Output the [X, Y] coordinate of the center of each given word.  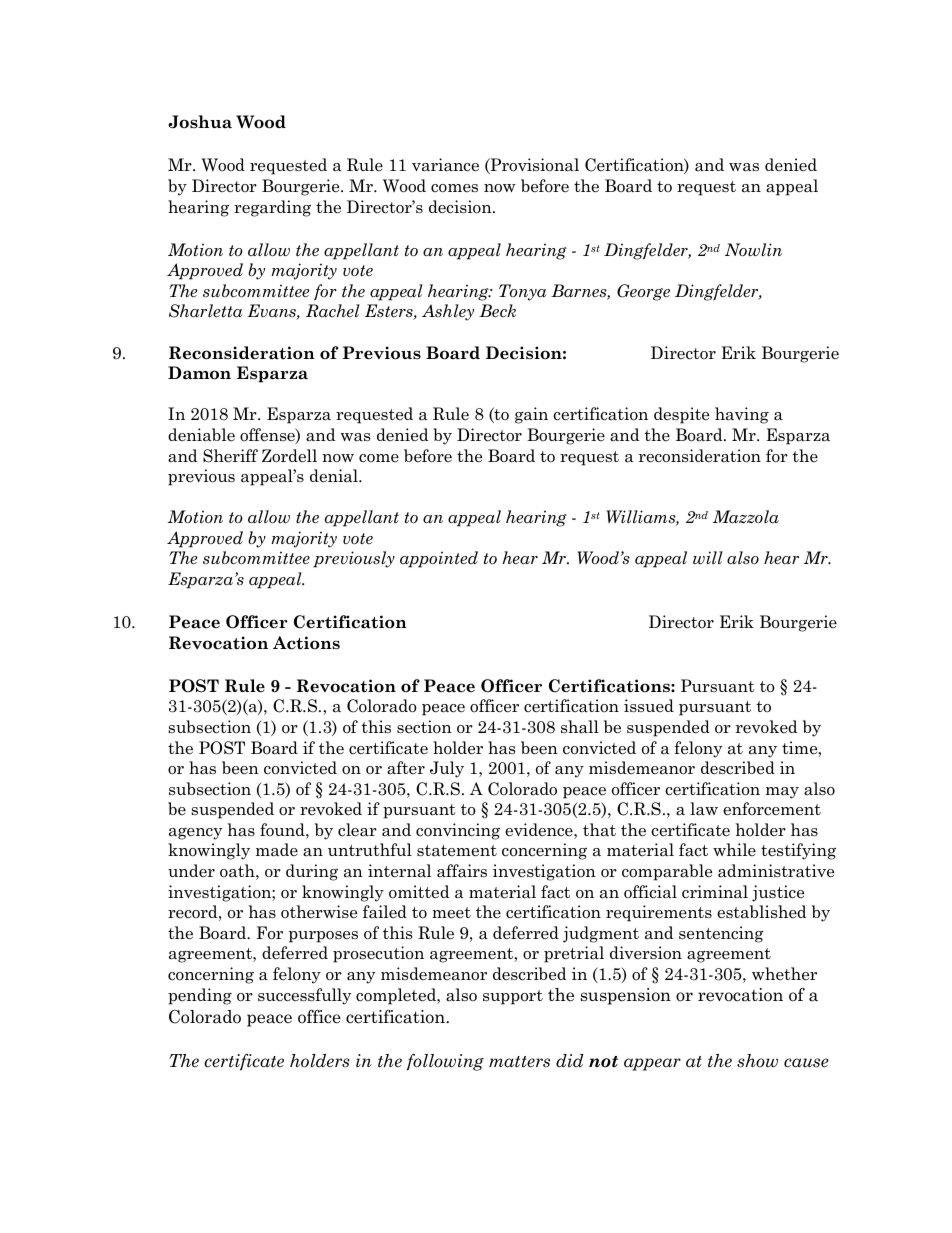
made [277, 850]
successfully [304, 996]
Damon [199, 373]
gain [531, 415]
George [643, 292]
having [742, 415]
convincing [458, 831]
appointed [439, 559]
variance [445, 165]
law [704, 809]
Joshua [200, 122]
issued [649, 706]
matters [519, 1062]
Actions [306, 643]
